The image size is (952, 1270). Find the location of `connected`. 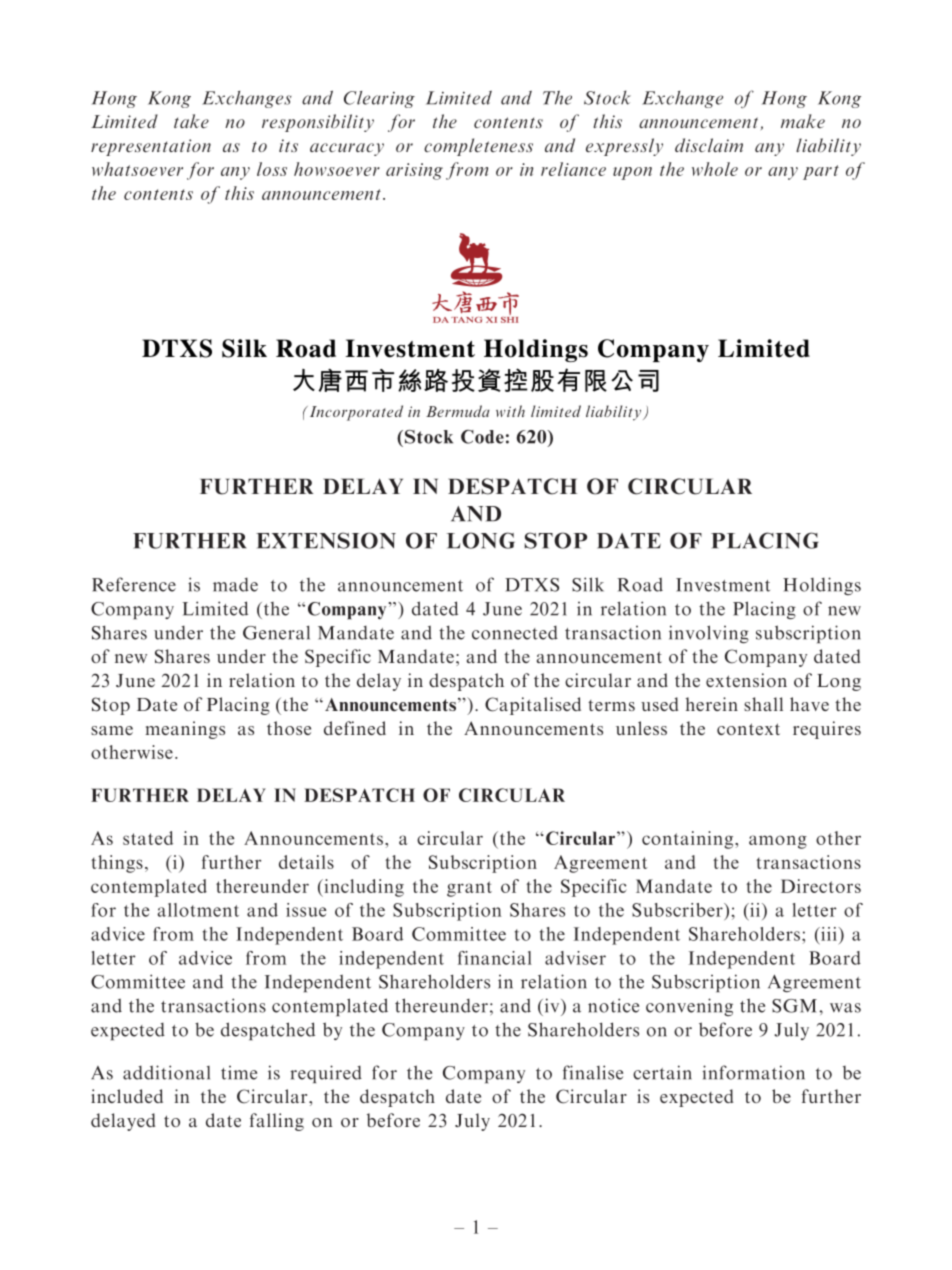

connected is located at coordinates (515, 633).
